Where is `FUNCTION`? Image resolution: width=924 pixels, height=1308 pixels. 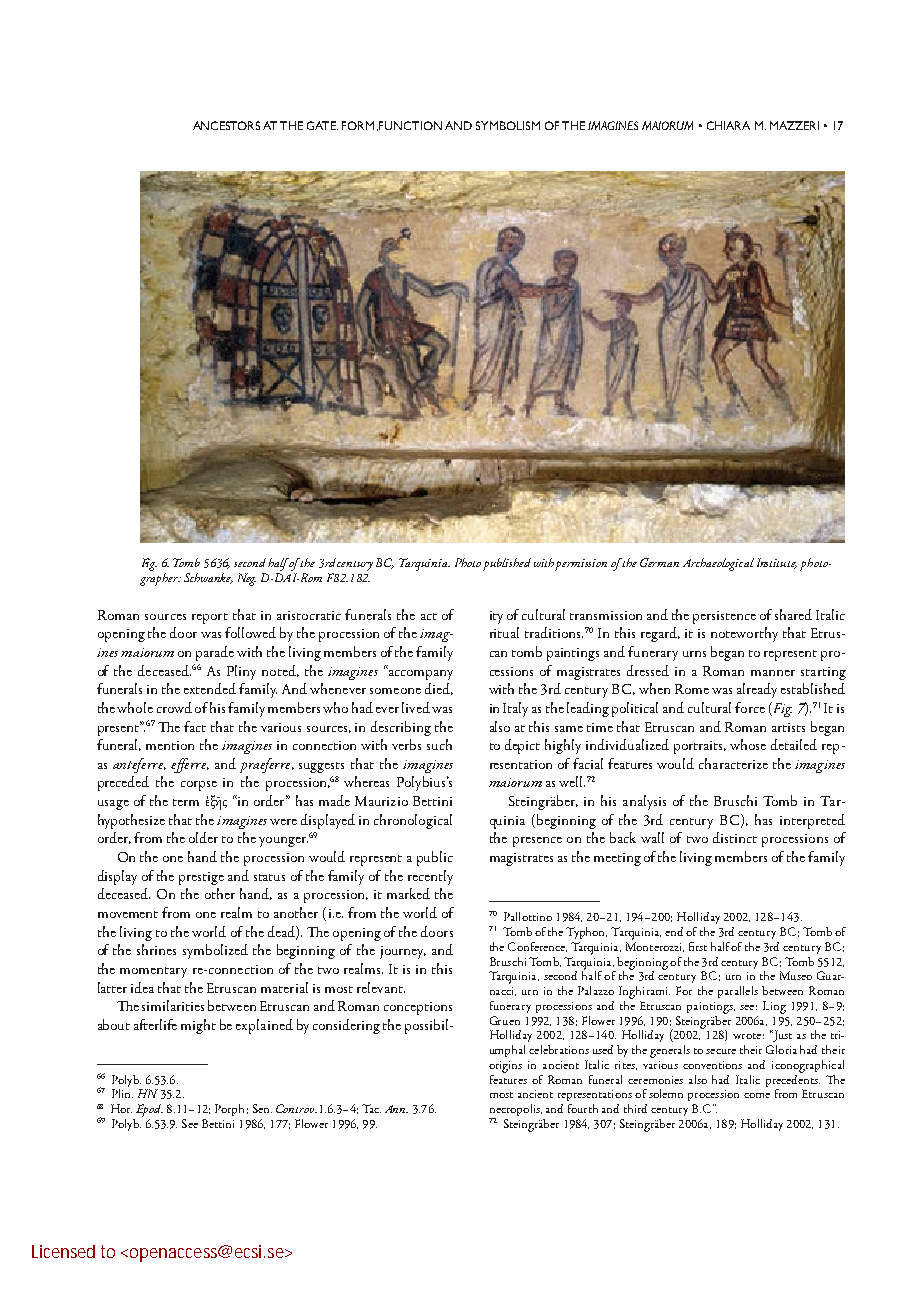 FUNCTION is located at coordinates (410, 125).
